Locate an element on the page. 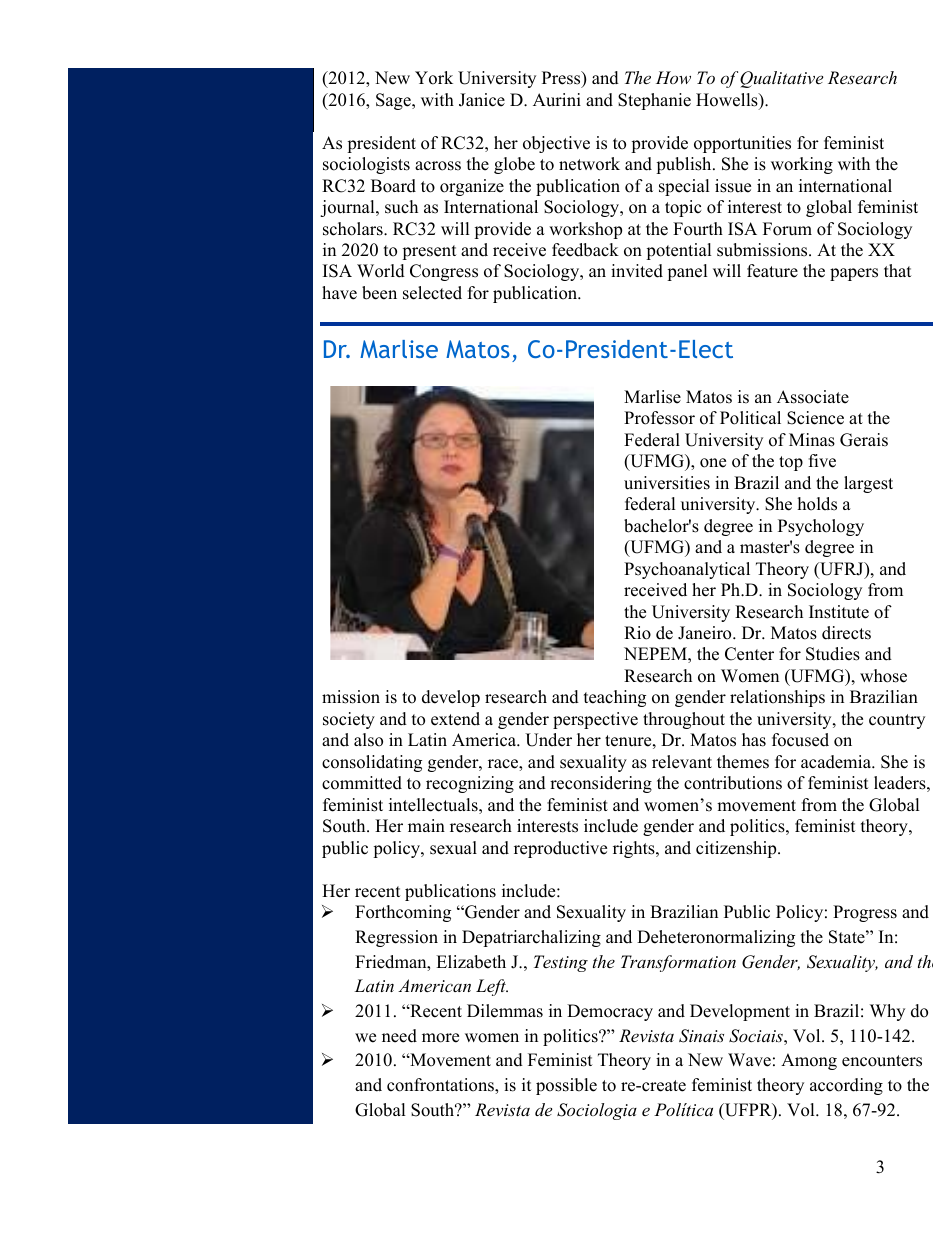 This document has width=952, height=1233. Rio is located at coordinates (637, 633).
